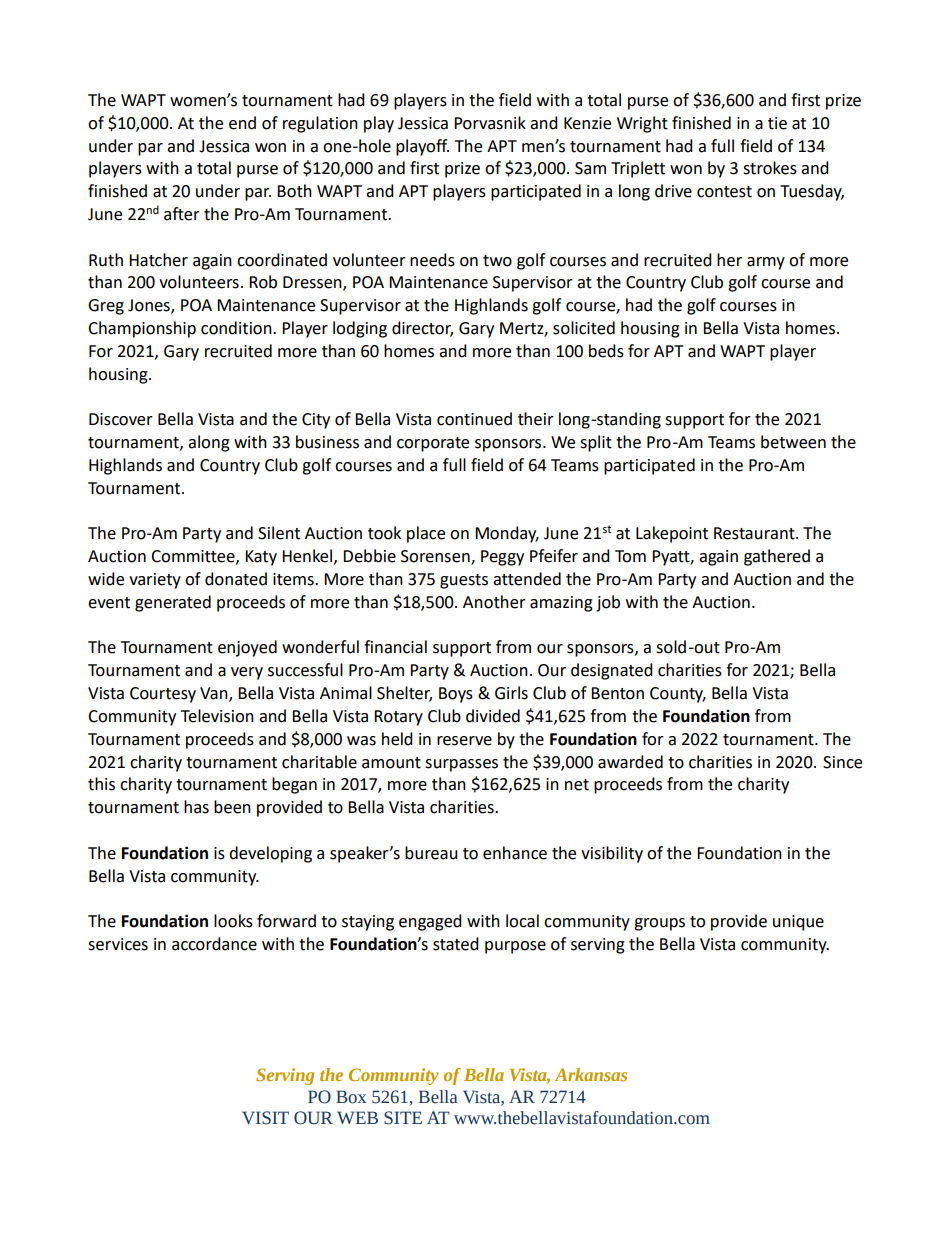 The image size is (952, 1233). What do you see at coordinates (590, 168) in the image?
I see `Sam` at bounding box center [590, 168].
